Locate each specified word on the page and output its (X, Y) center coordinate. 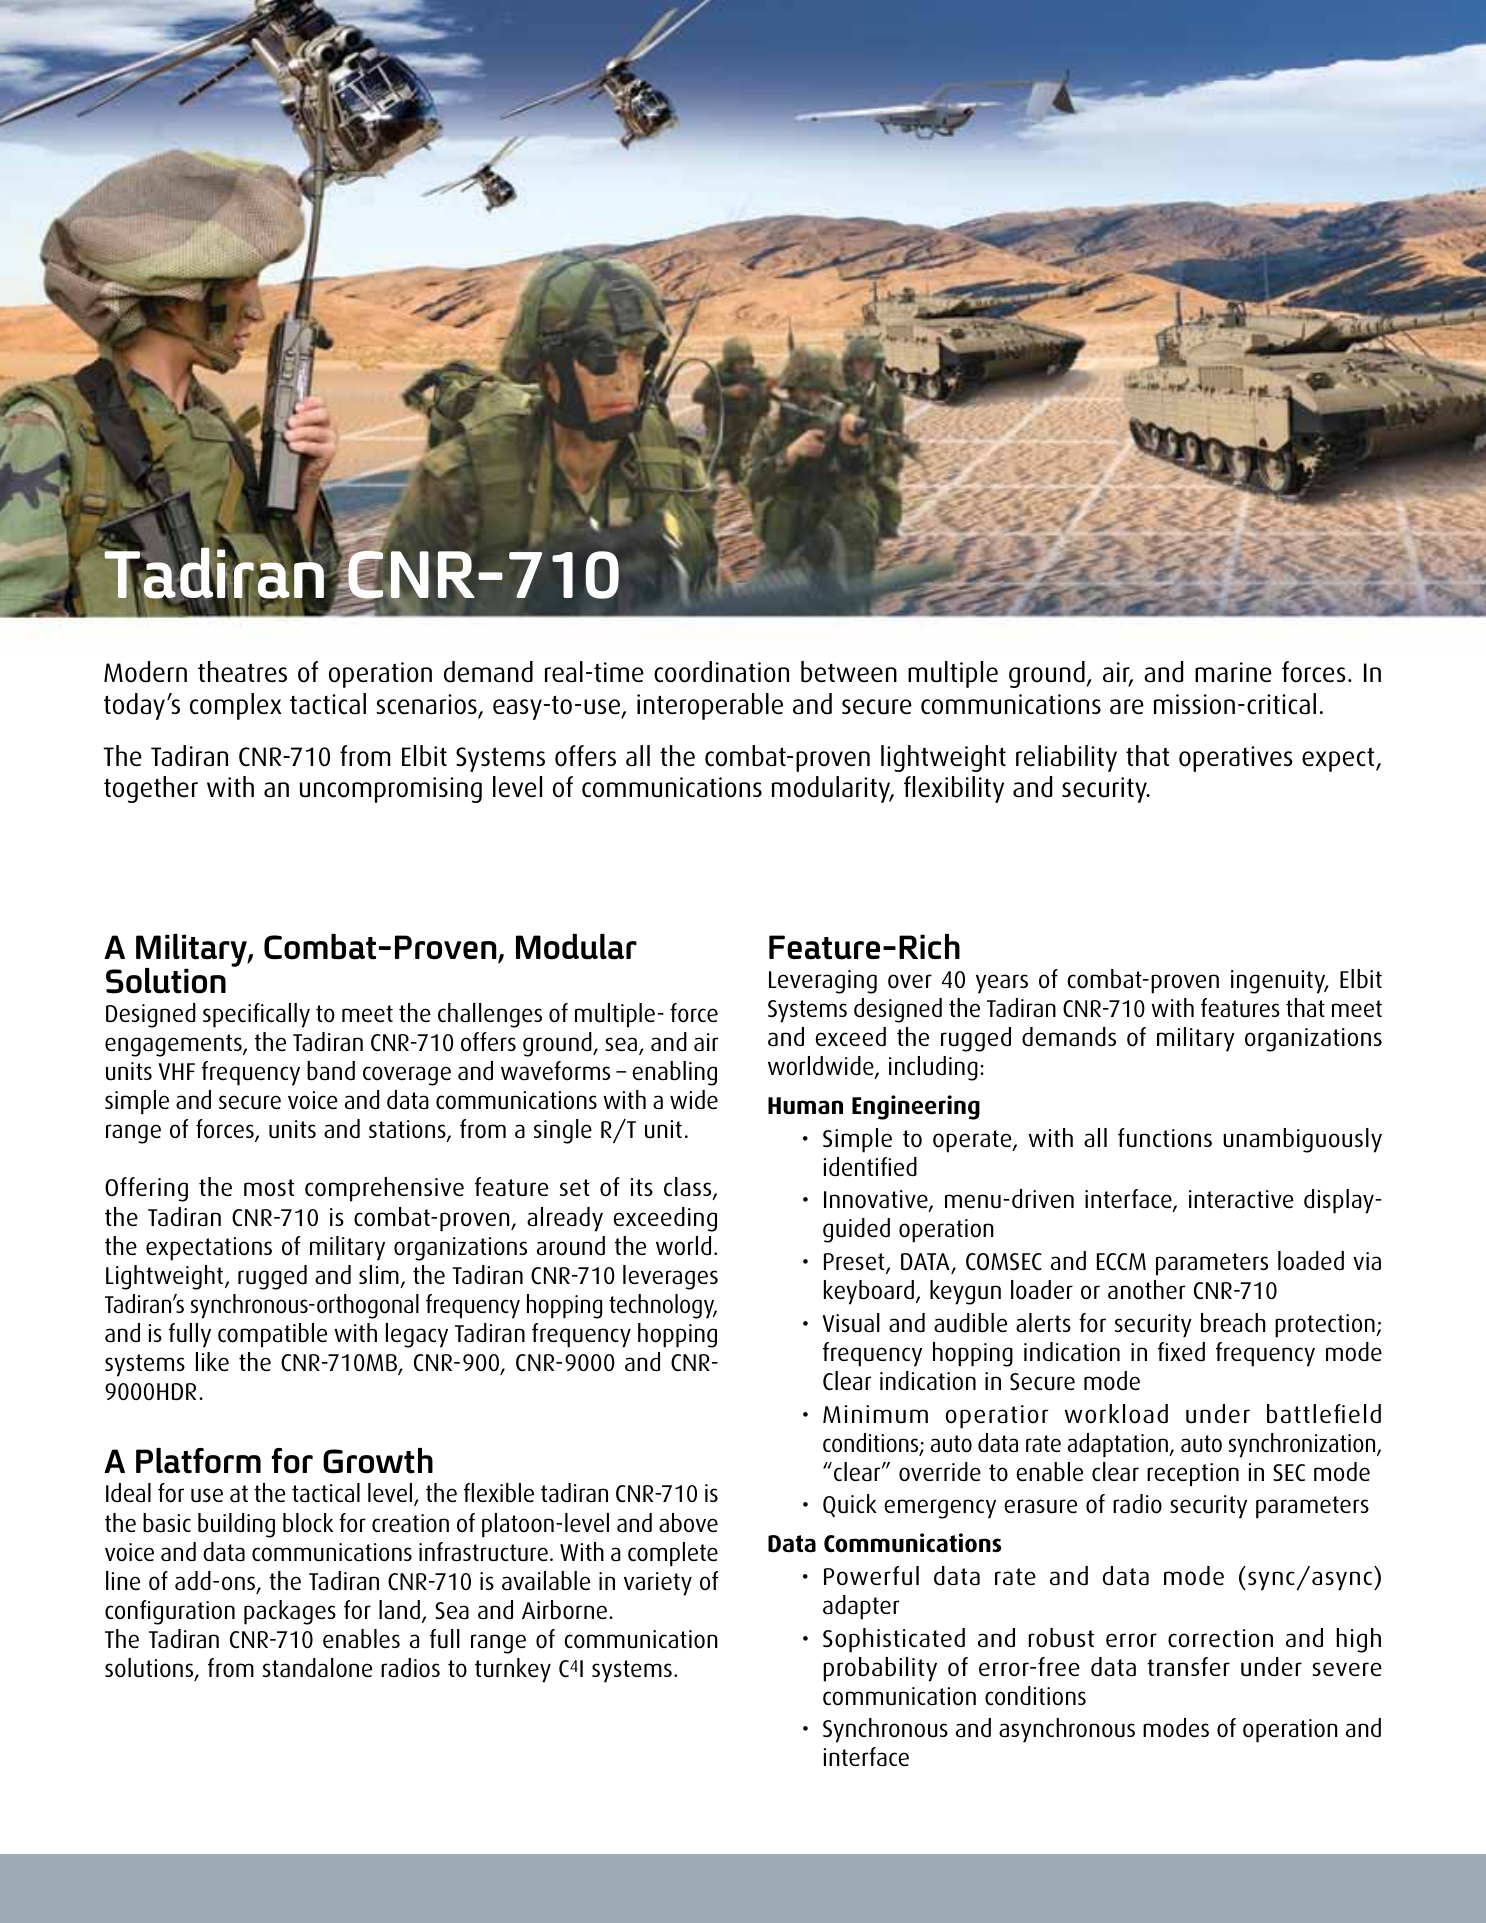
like (212, 1362)
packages (290, 1612)
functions (1165, 1138)
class (689, 1188)
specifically (256, 1015)
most (269, 1187)
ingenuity (1279, 982)
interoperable (710, 706)
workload (1116, 1414)
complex (235, 706)
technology (663, 1306)
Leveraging (823, 982)
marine (1233, 672)
